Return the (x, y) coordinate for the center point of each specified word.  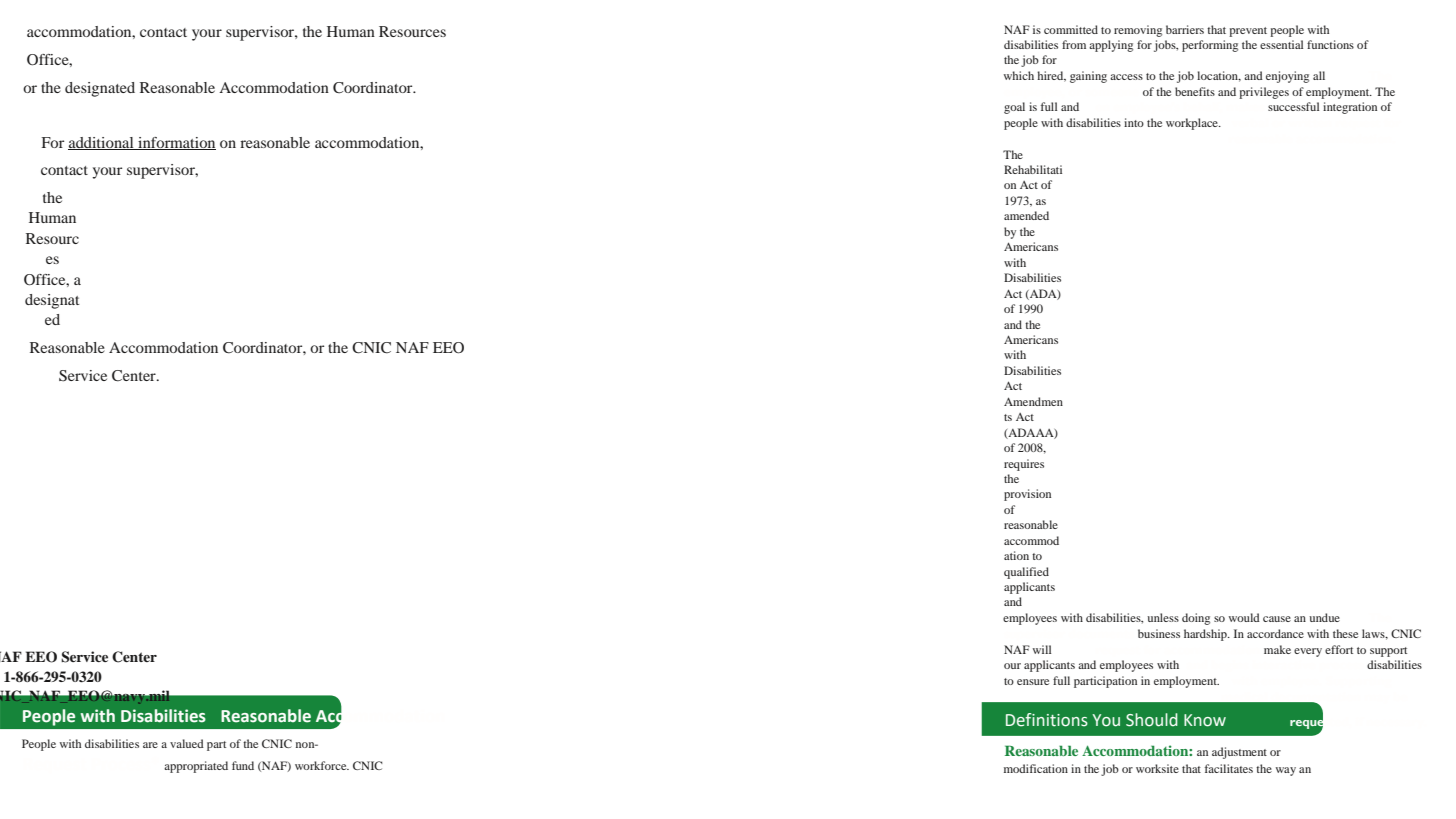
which (1019, 75)
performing (1210, 46)
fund (243, 765)
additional (102, 143)
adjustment (1239, 753)
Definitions (1047, 720)
